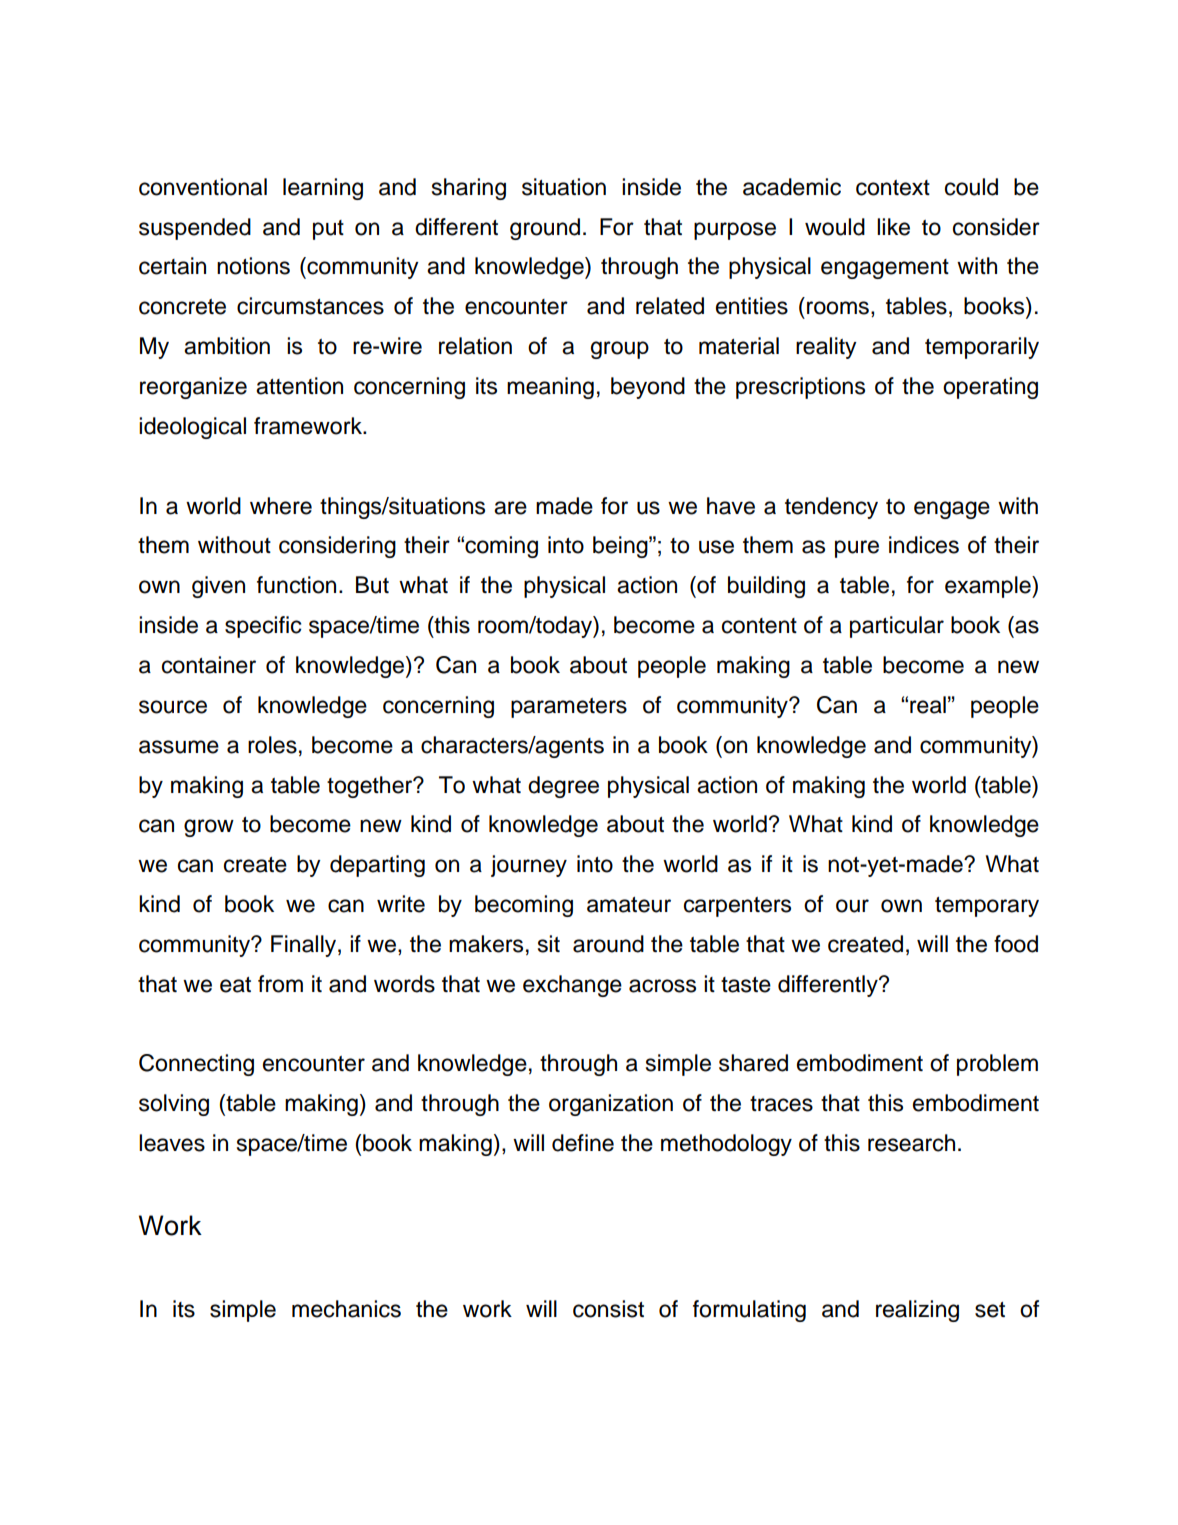 Image resolution: width=1178 pixels, height=1525 pixels. Describe the element at coordinates (272, 745) in the document. I see `roles` at that location.
